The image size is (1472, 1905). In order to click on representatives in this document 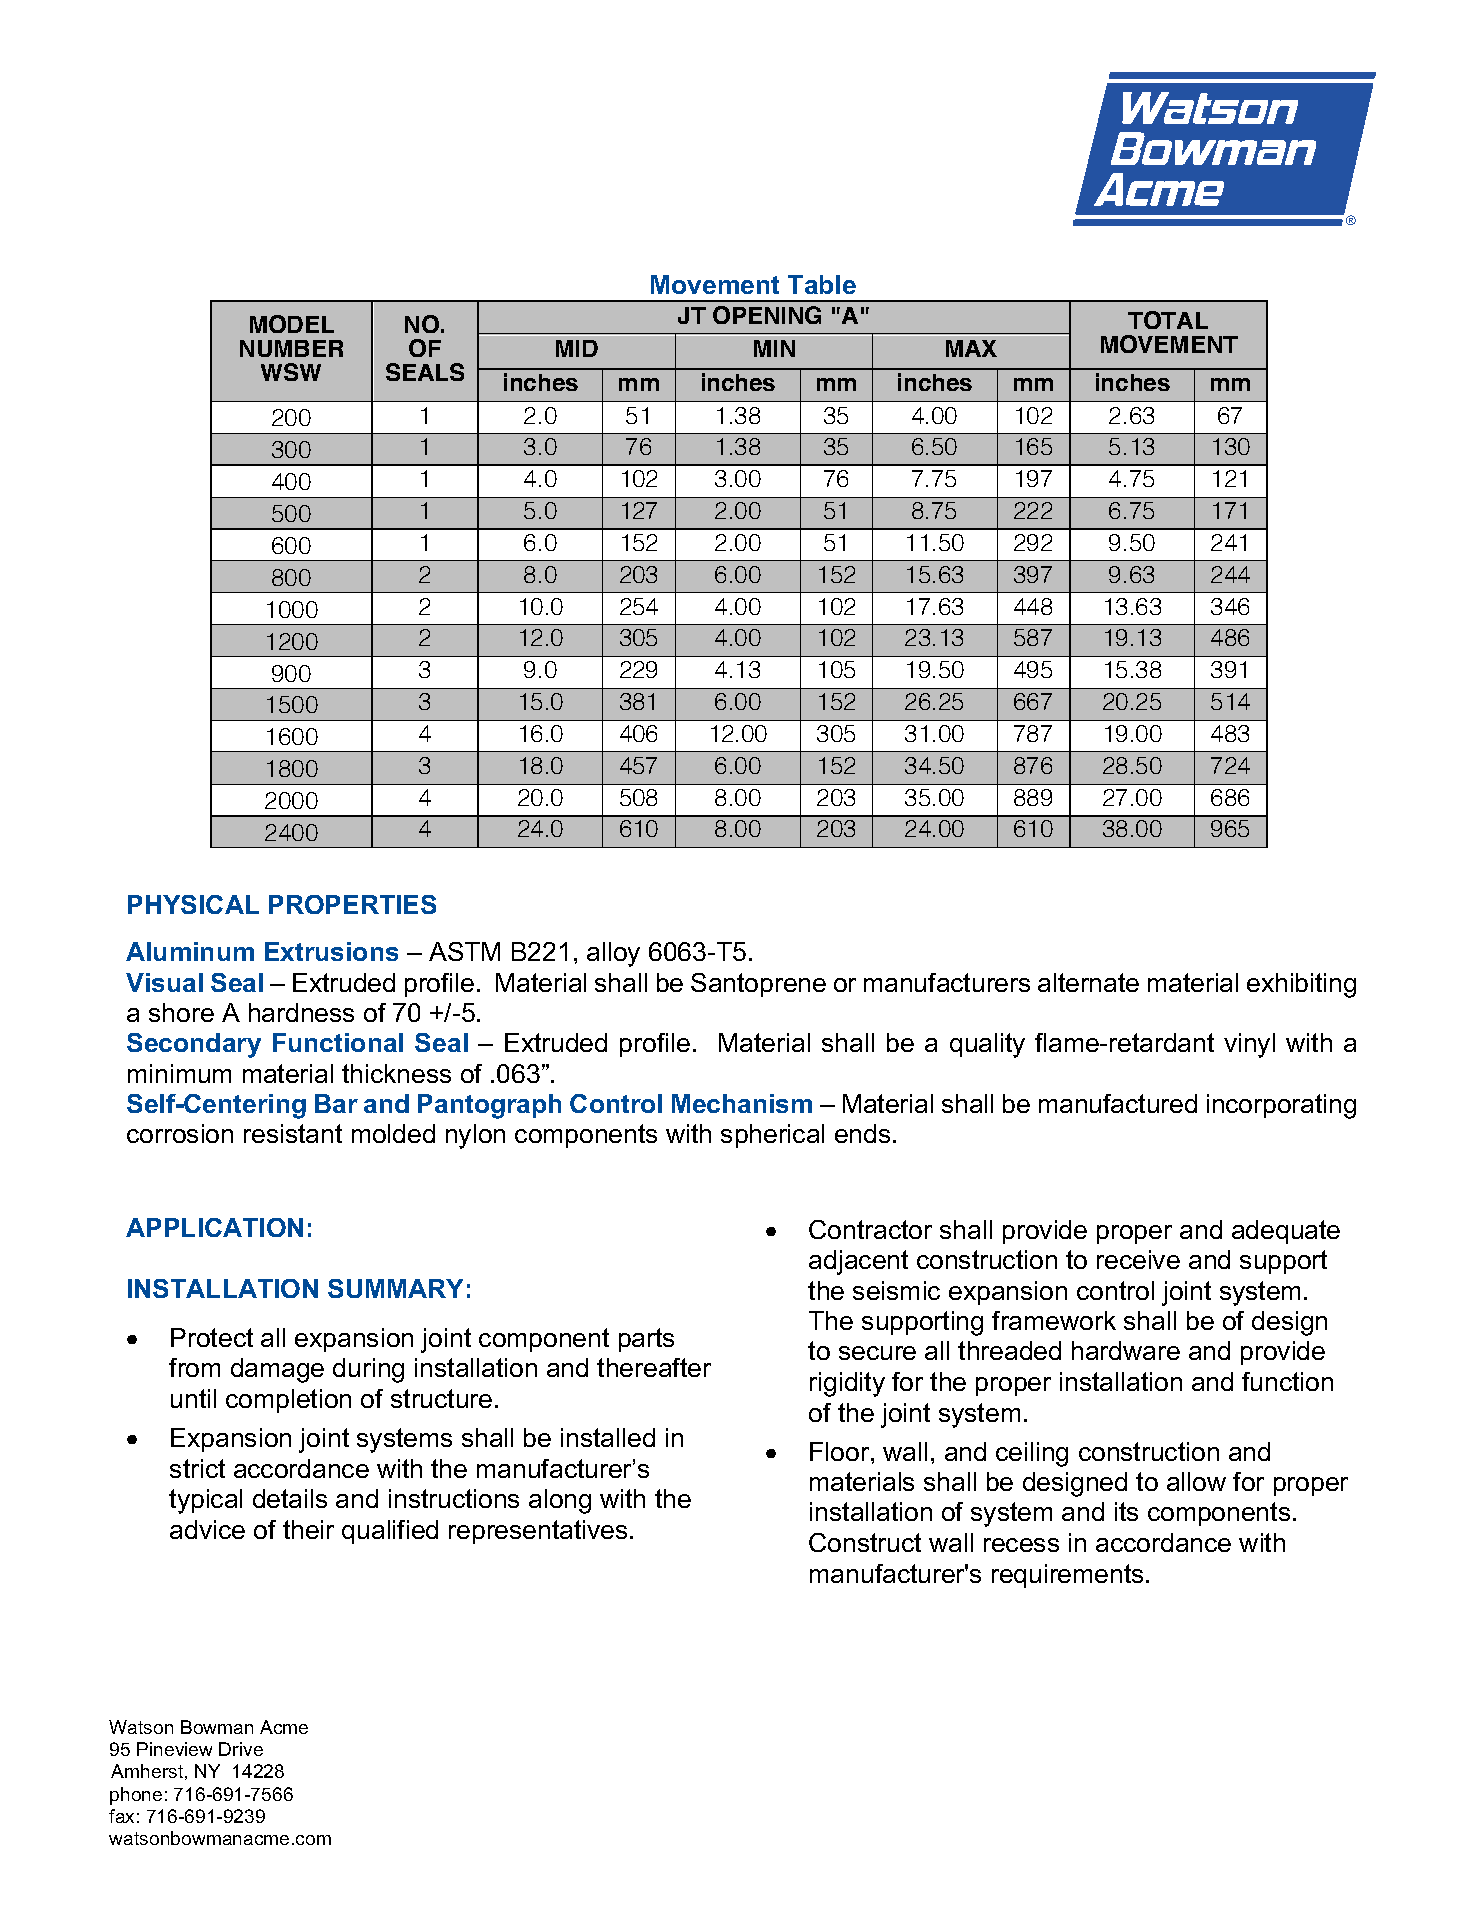, I will do `click(538, 1532)`.
